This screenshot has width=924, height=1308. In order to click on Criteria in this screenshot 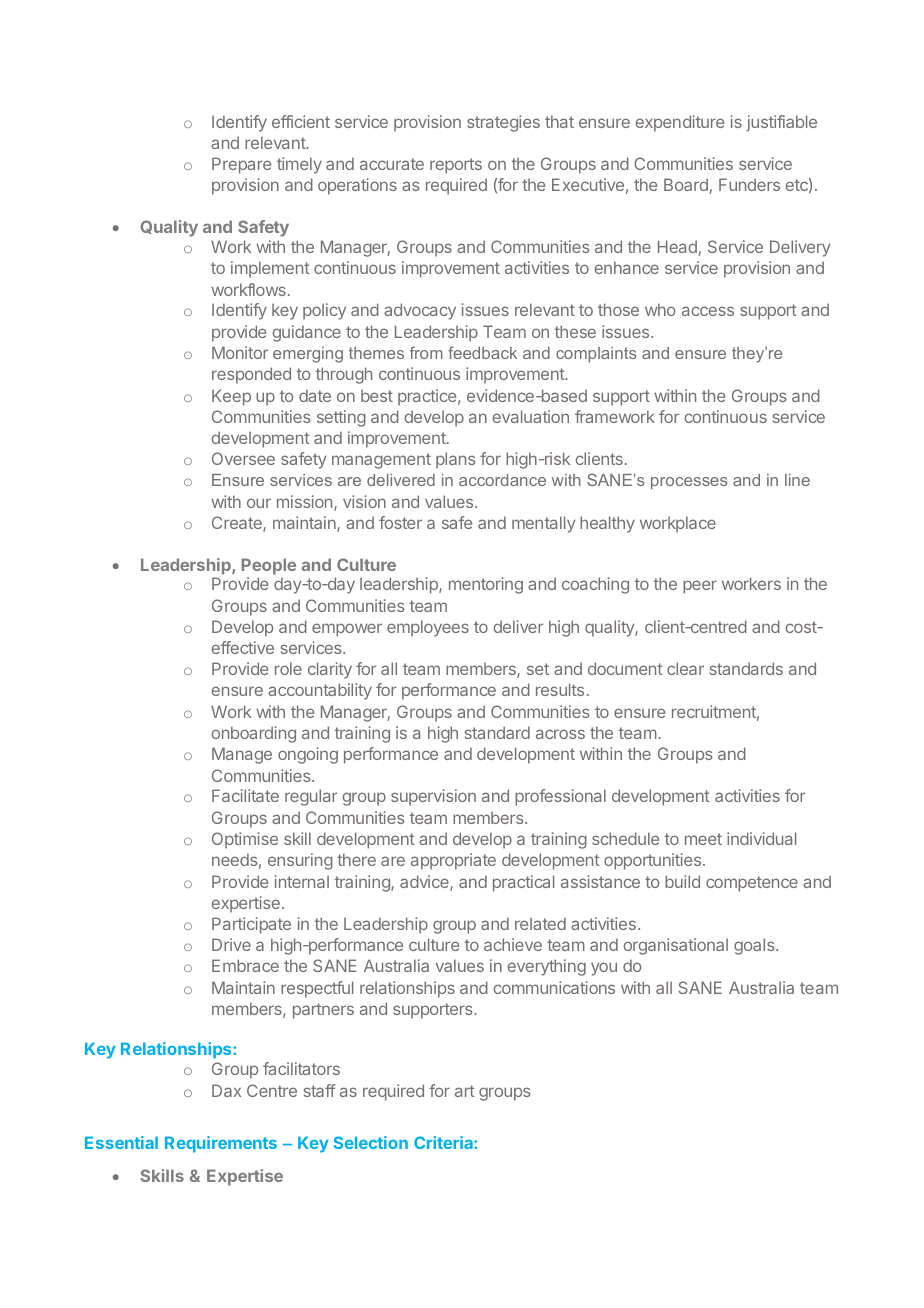, I will do `click(444, 1142)`.
